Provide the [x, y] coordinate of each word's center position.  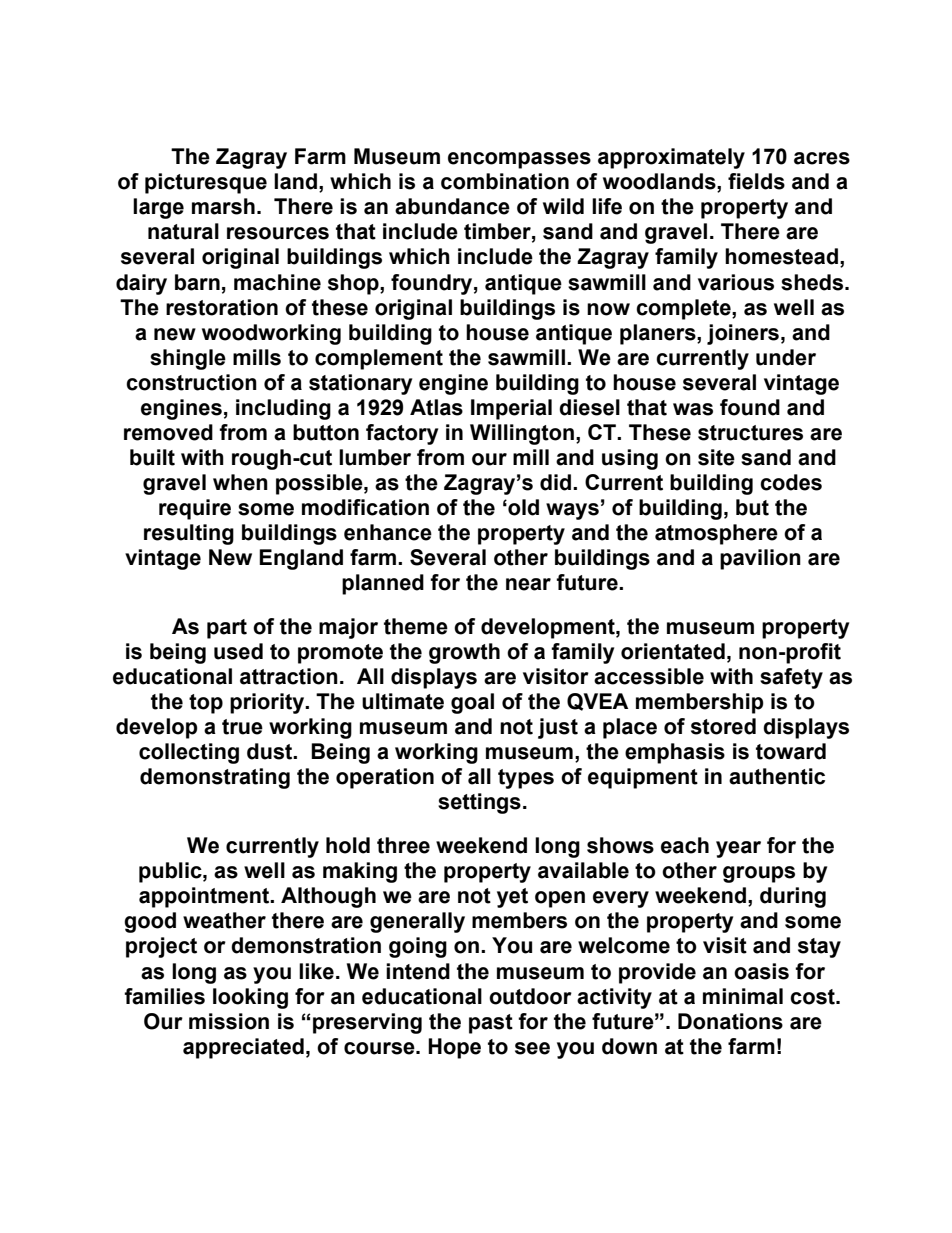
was [693, 409]
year [738, 849]
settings [479, 803]
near [528, 584]
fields [756, 181]
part [227, 629]
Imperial [511, 409]
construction [191, 382]
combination [505, 181]
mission [229, 1021]
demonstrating [215, 778]
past [491, 1024]
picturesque [206, 183]
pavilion [760, 559]
